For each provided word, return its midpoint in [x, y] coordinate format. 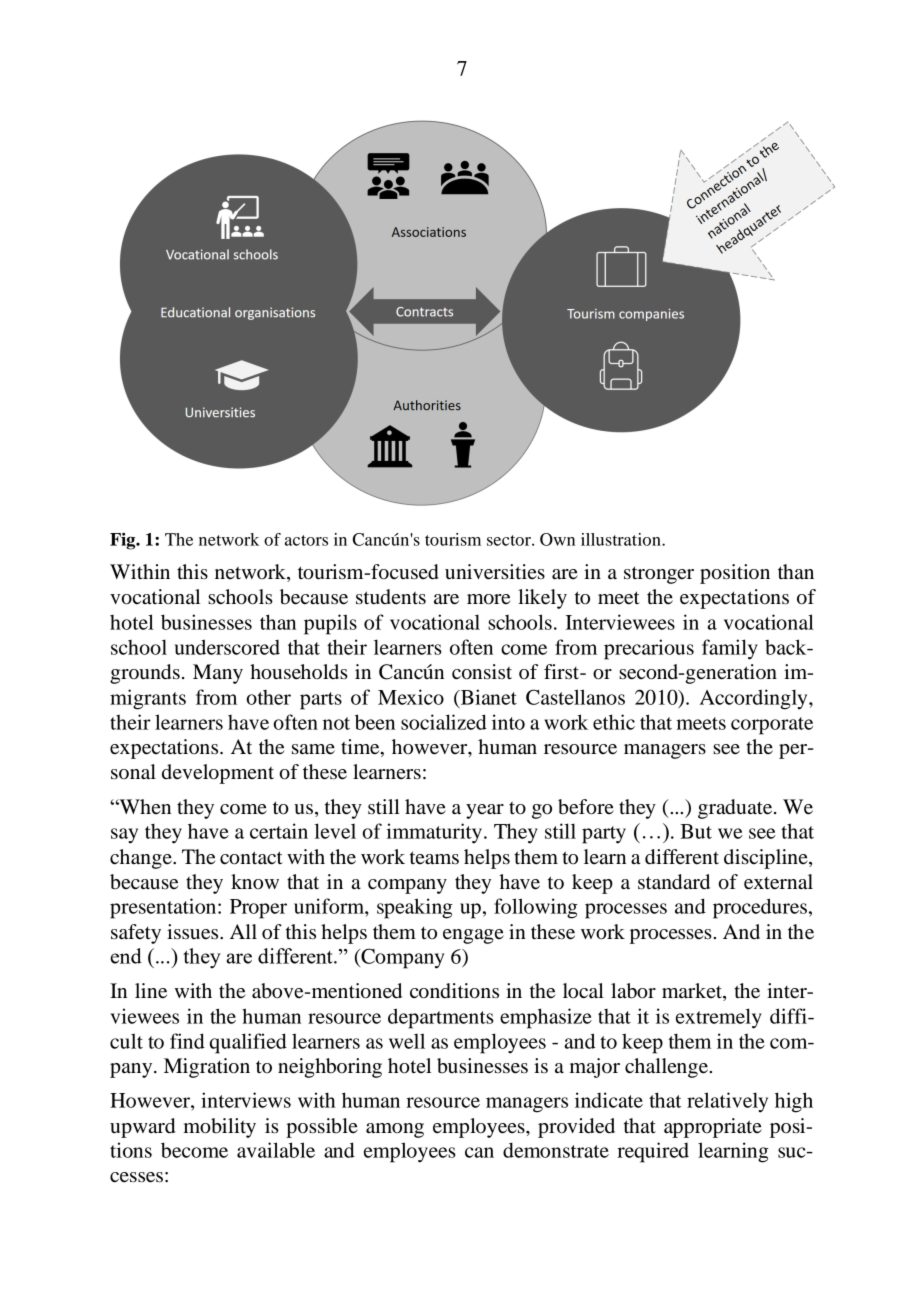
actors [306, 540]
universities [495, 572]
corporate [772, 726]
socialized [444, 722]
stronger [659, 575]
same [313, 749]
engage [473, 936]
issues [194, 932]
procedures [760, 908]
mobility [220, 1128]
